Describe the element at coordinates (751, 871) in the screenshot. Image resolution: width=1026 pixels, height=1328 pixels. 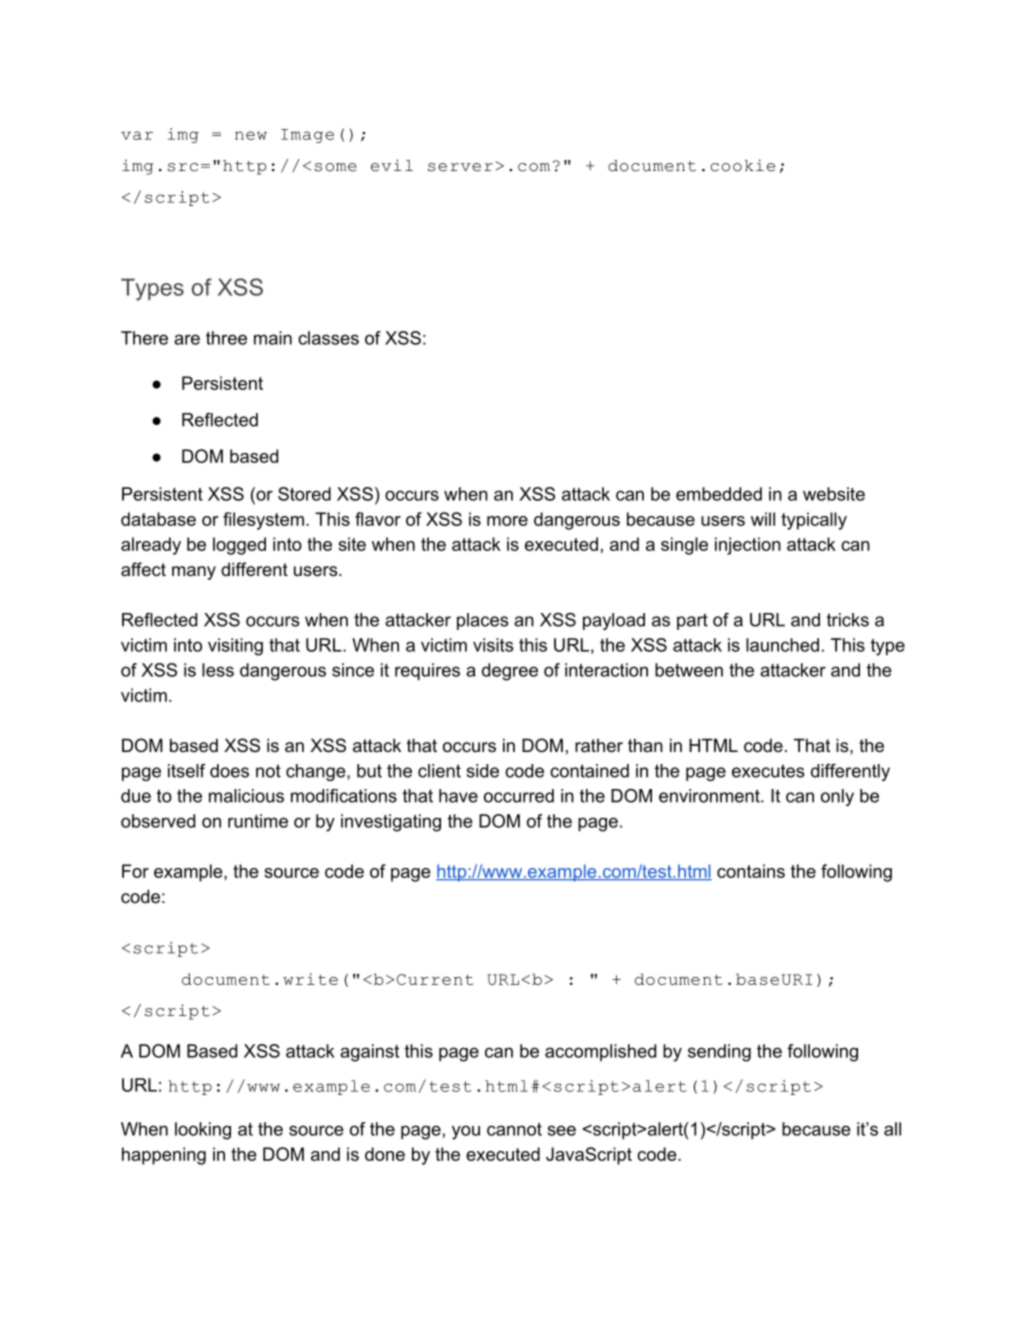
I see `contains` at that location.
